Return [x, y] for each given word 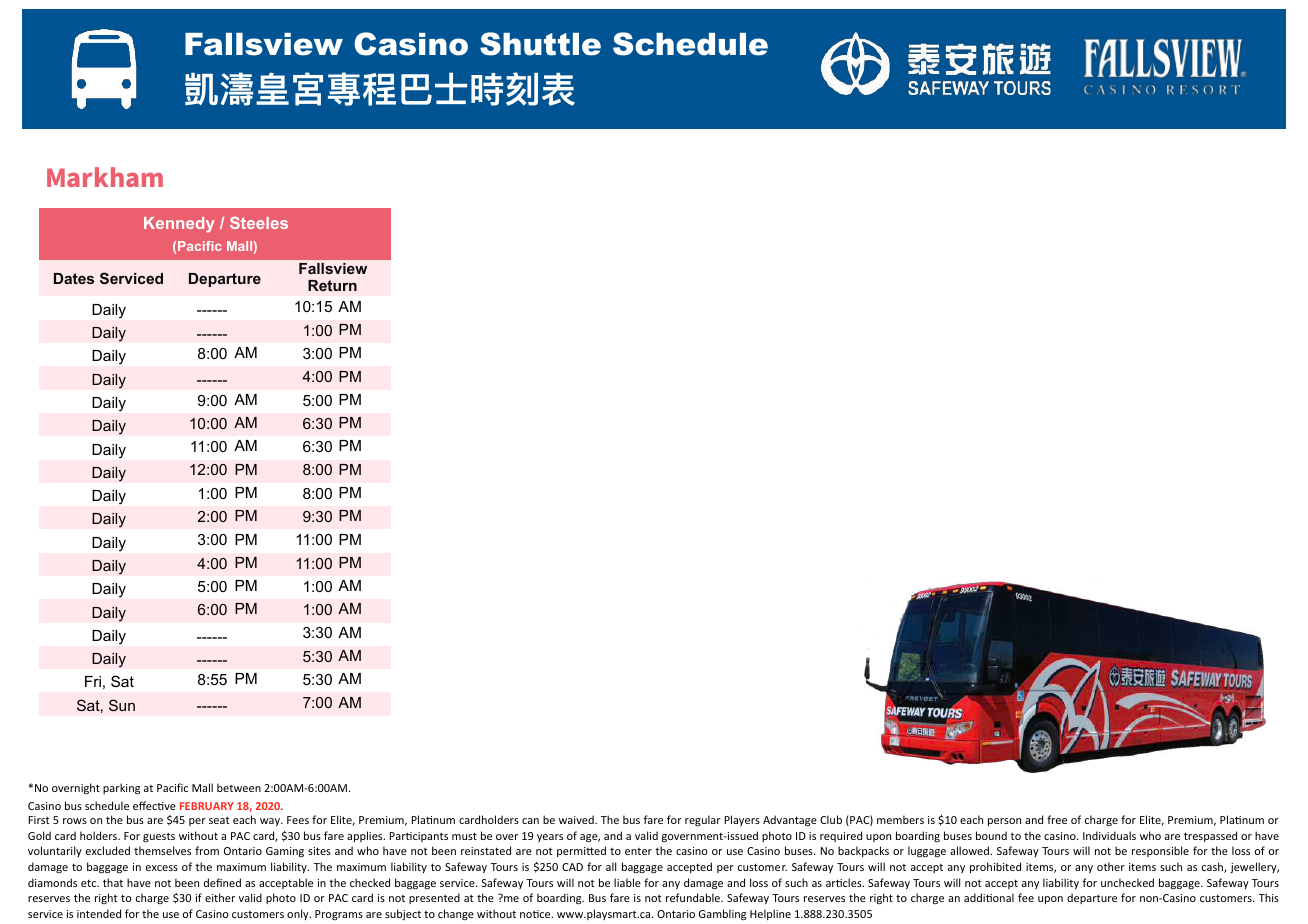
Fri [93, 681]
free [1057, 819]
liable [627, 882]
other [1111, 866]
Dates [74, 278]
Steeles [259, 223]
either [220, 897]
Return [332, 285]
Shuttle [540, 44]
